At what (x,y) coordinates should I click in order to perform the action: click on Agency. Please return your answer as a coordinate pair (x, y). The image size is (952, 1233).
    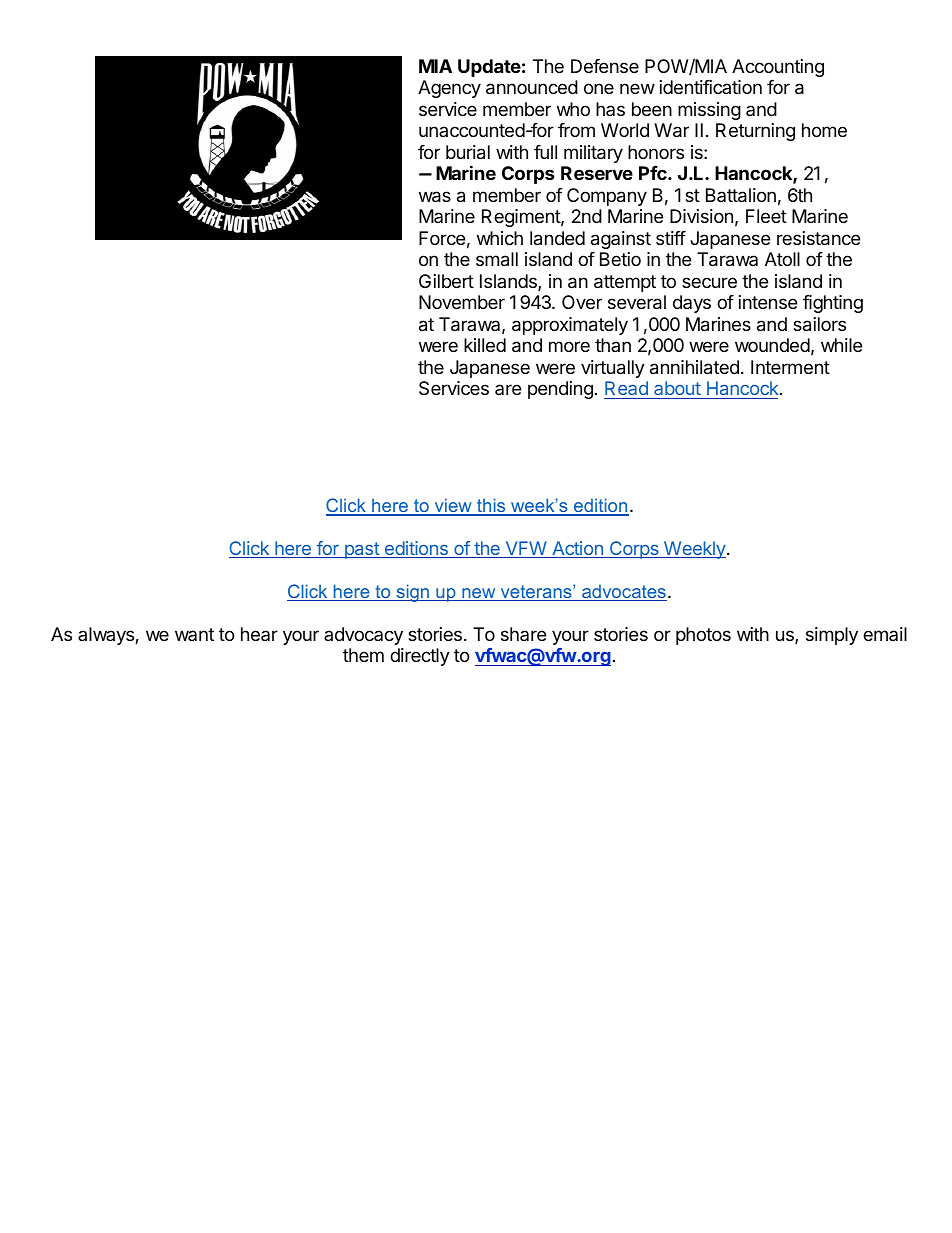
    Looking at the image, I should click on (449, 89).
